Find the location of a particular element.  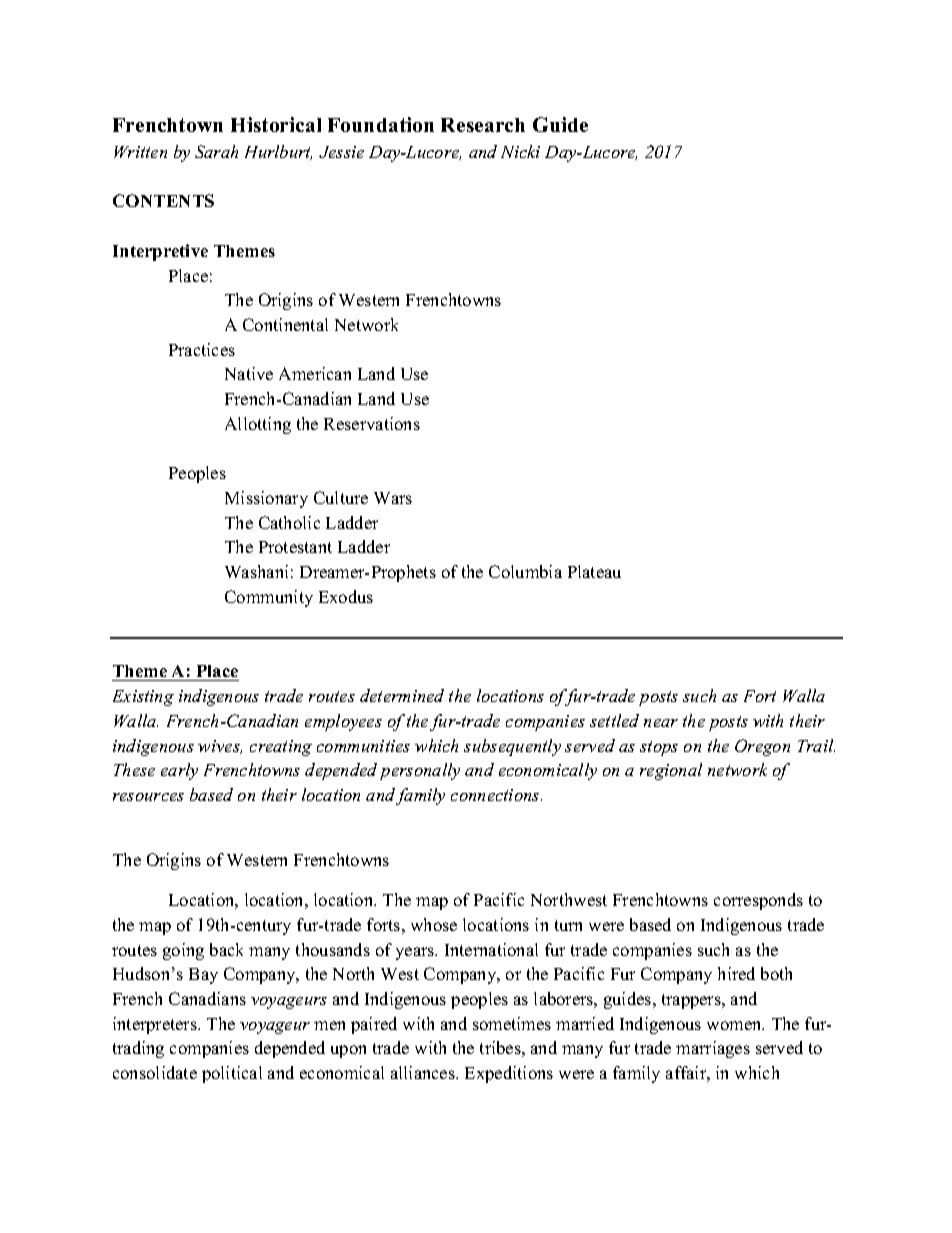

sometimes is located at coordinates (512, 1023).
